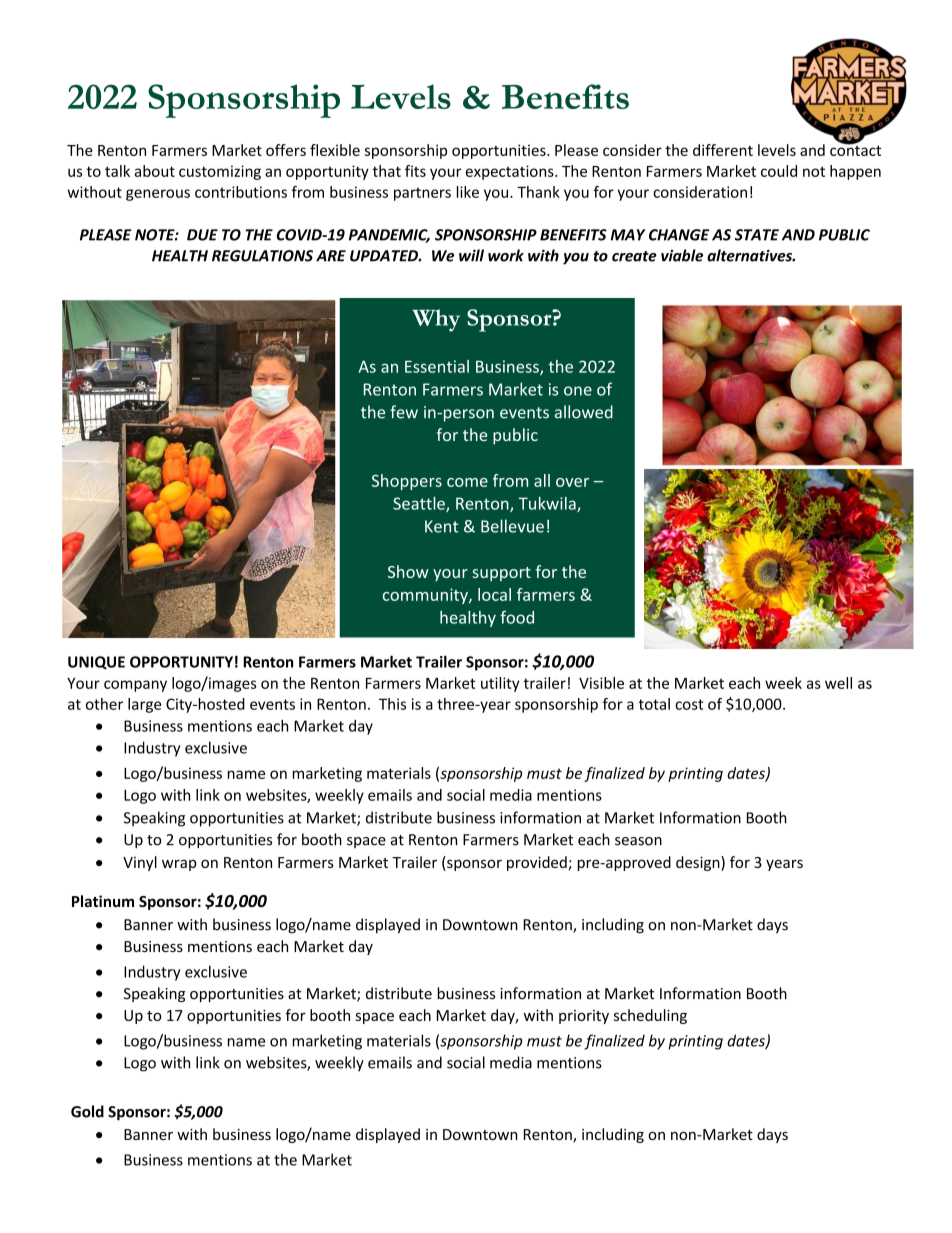  I want to click on Gold, so click(87, 1111).
